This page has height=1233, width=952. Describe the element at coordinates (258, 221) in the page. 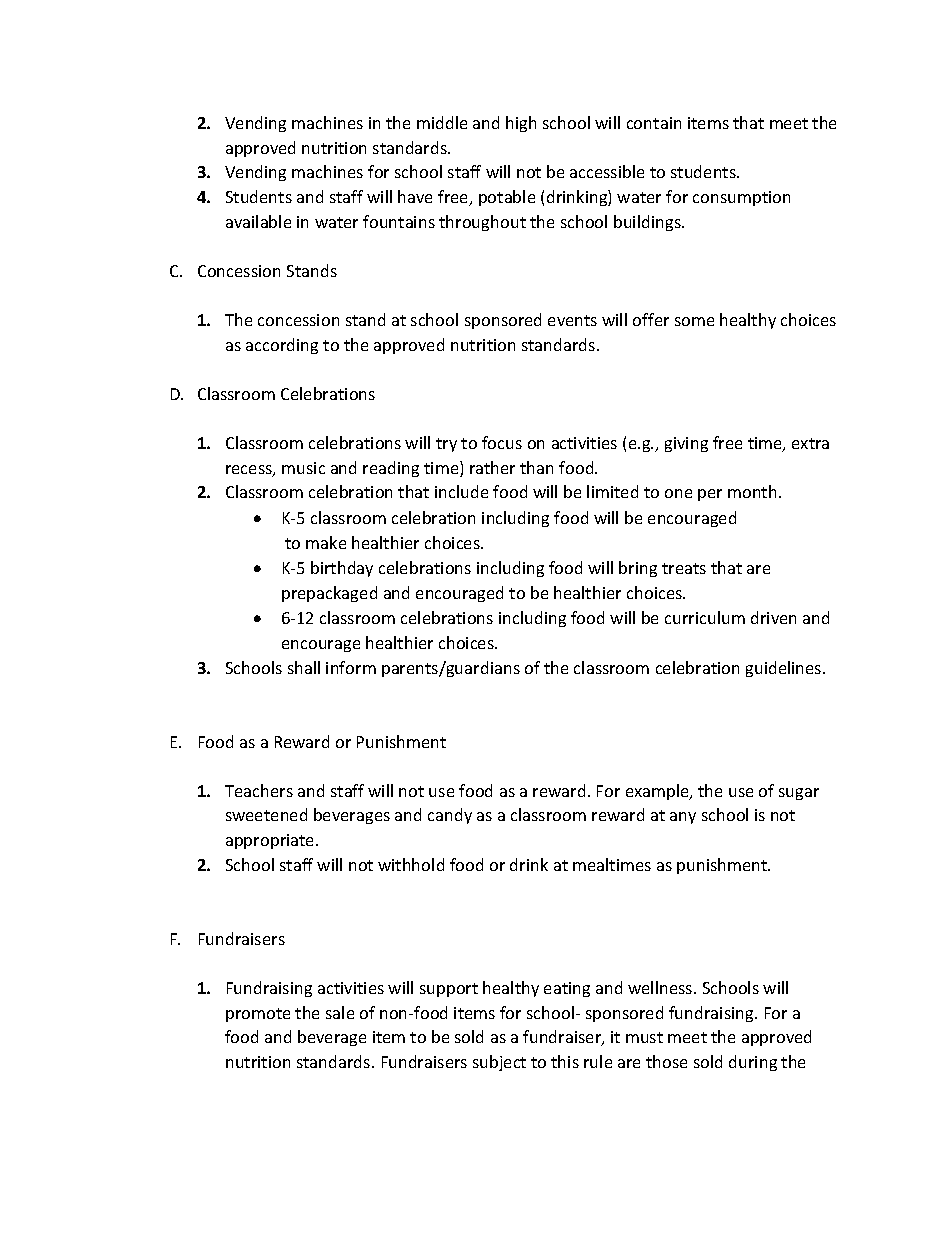

I see `available` at that location.
